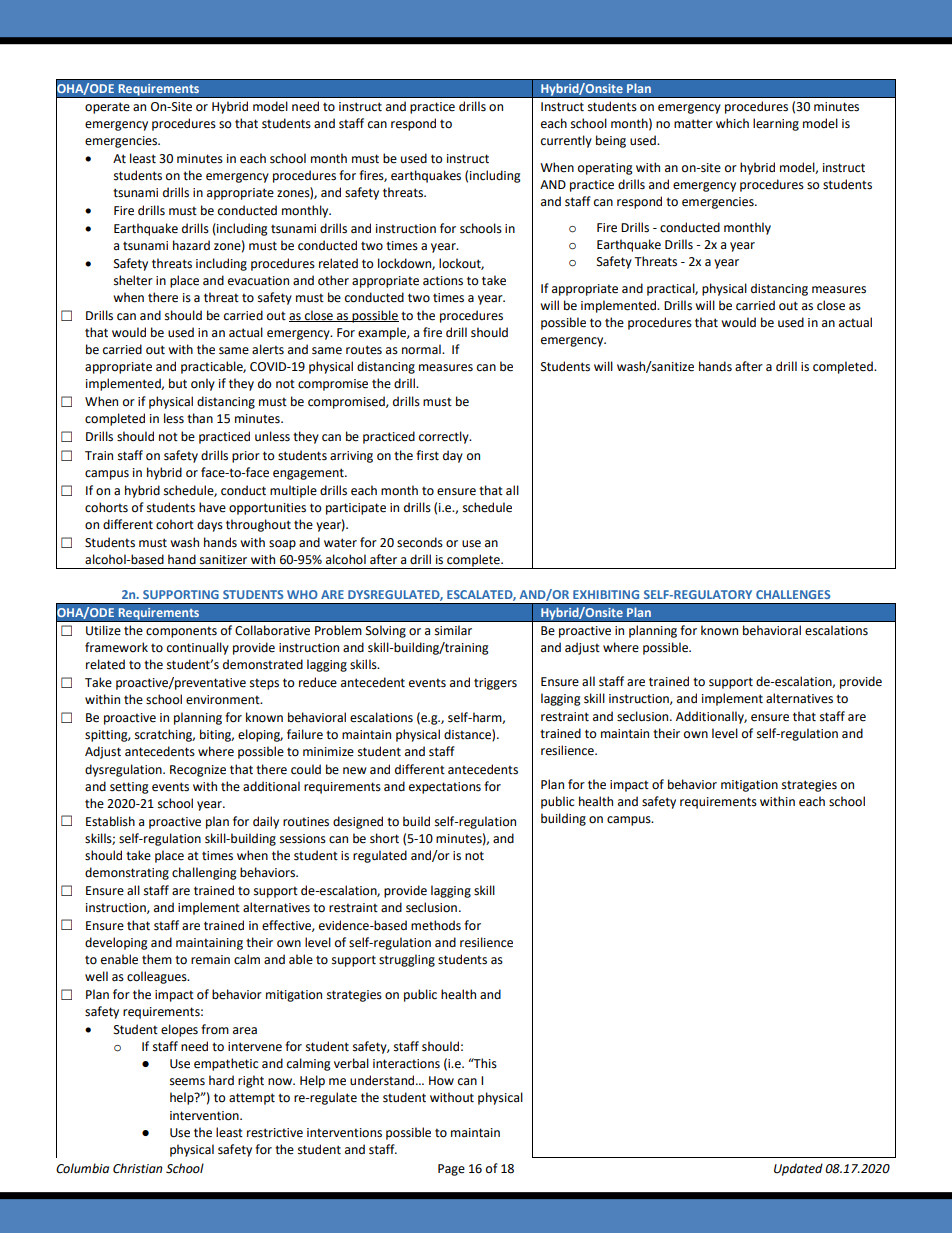  I want to click on normal, so click(422, 349).
